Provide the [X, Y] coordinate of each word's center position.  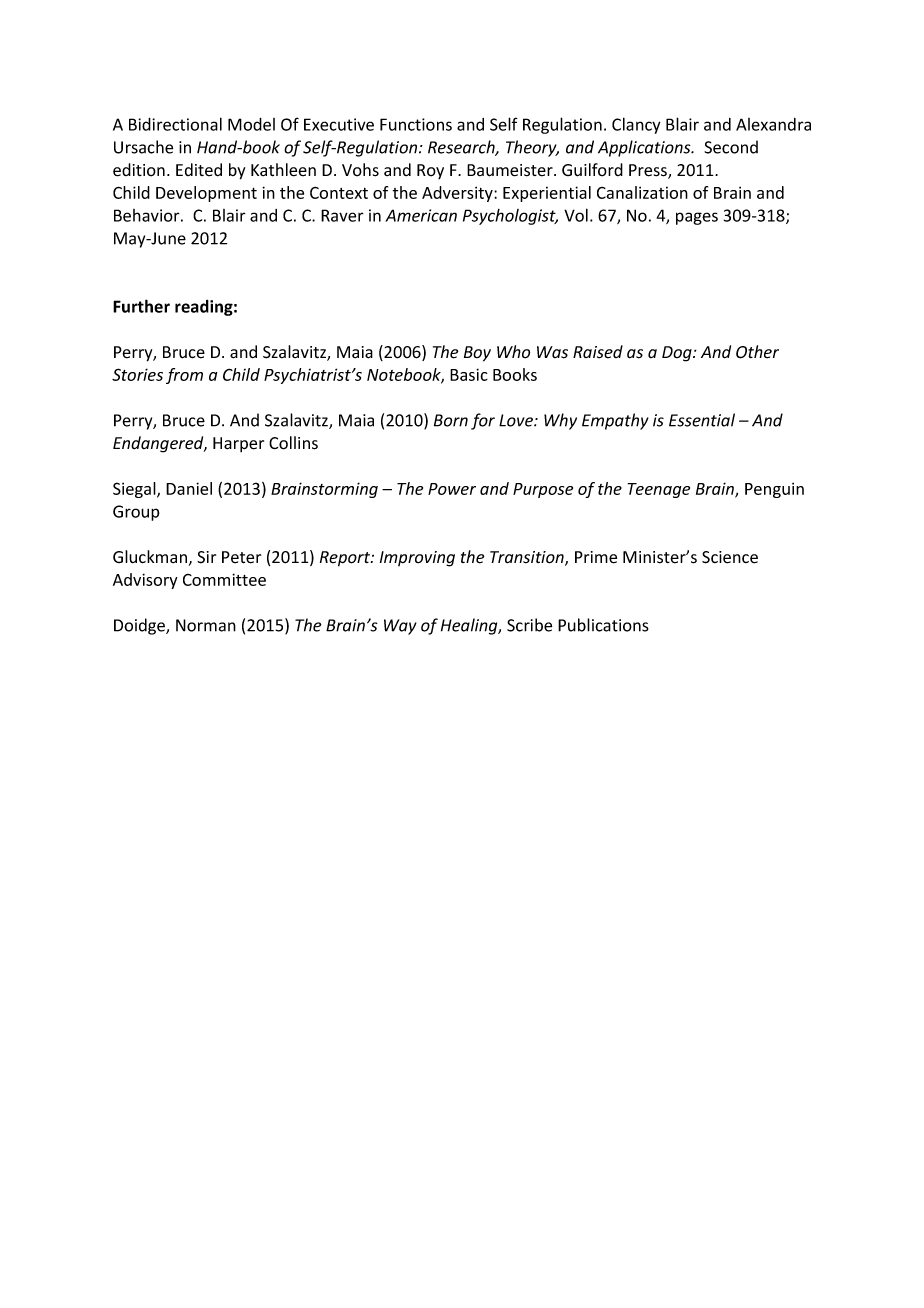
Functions [416, 124]
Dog [678, 354]
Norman [206, 625]
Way [400, 627]
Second [731, 147]
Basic [469, 374]
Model [251, 124]
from [184, 376]
